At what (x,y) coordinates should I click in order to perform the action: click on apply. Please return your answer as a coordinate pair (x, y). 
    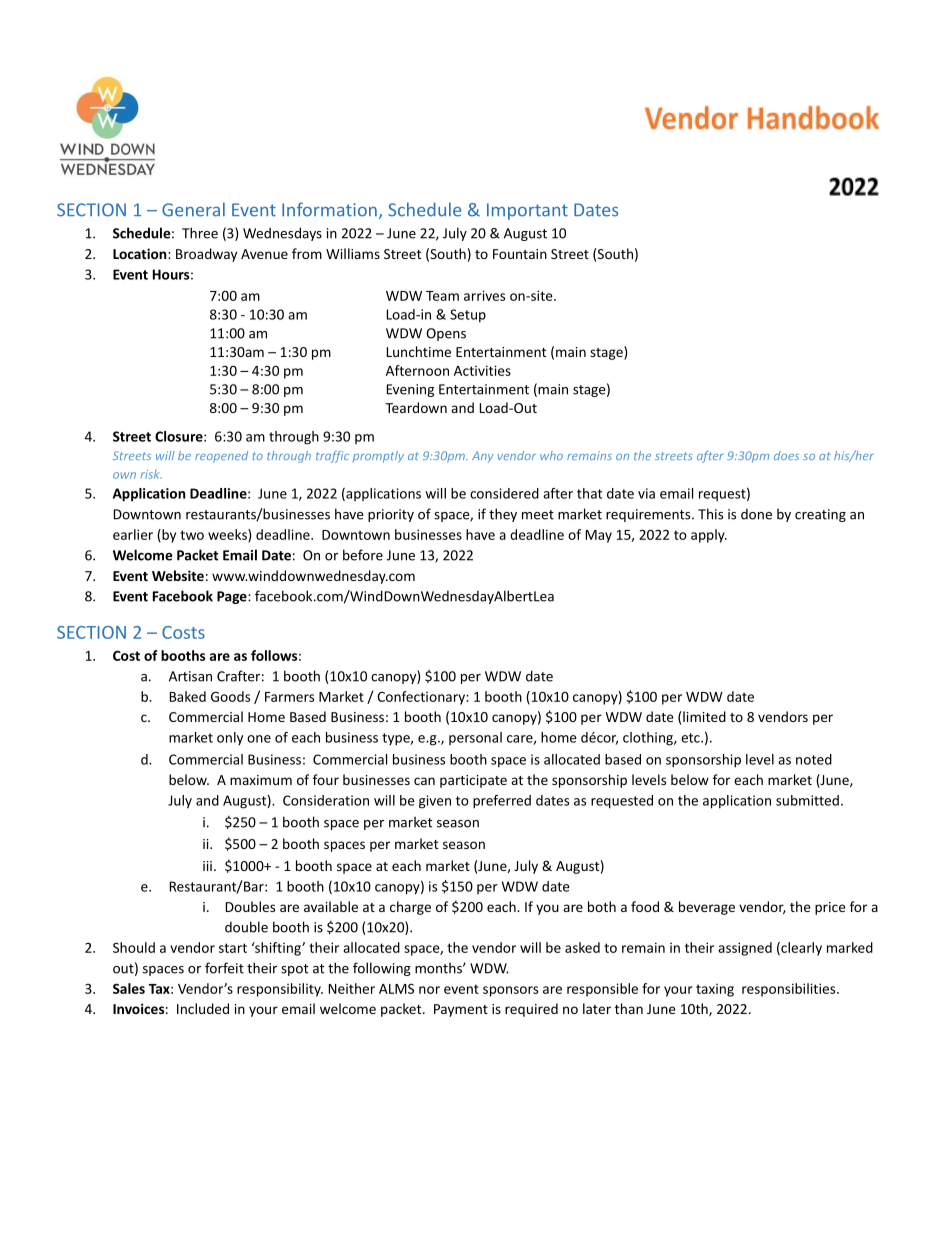
    Looking at the image, I should click on (709, 536).
